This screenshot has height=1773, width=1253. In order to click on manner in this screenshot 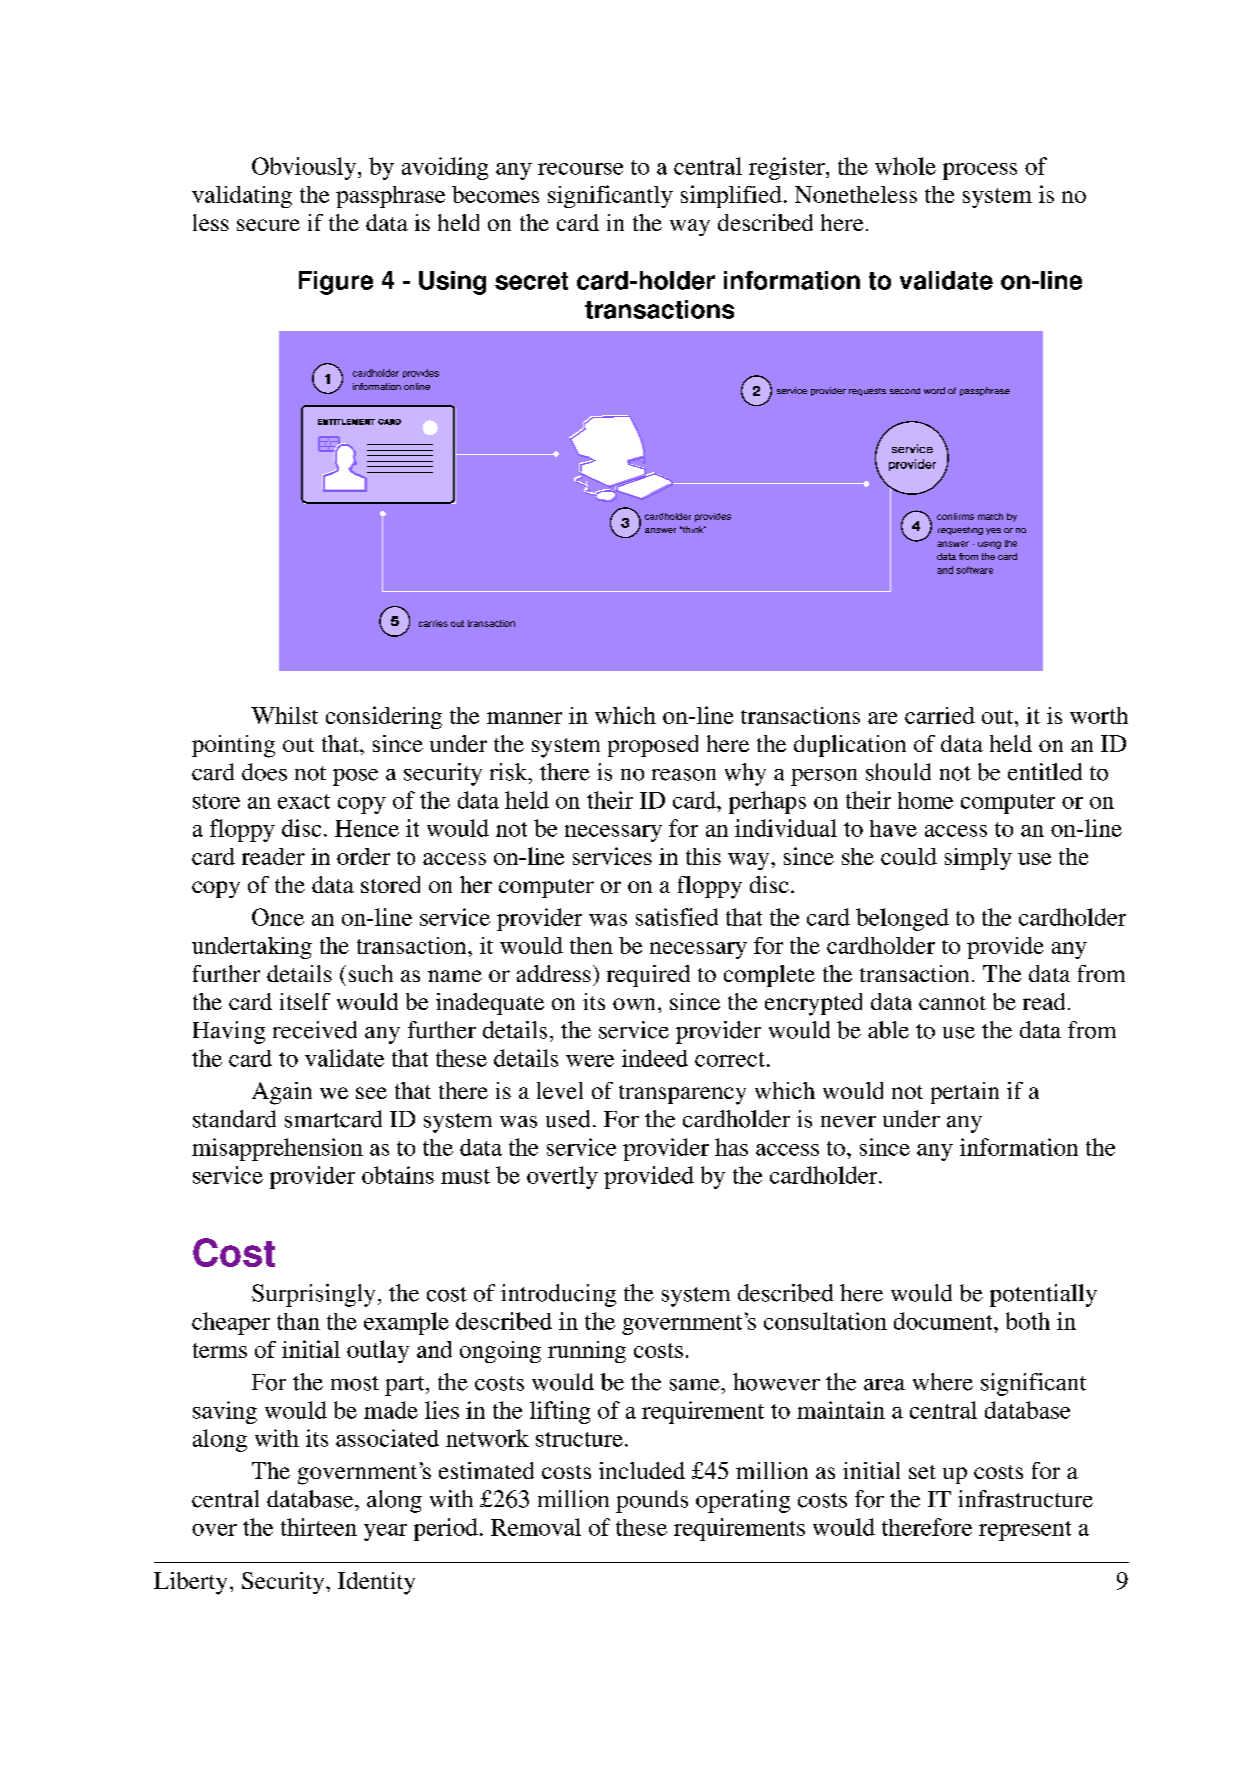, I will do `click(524, 718)`.
